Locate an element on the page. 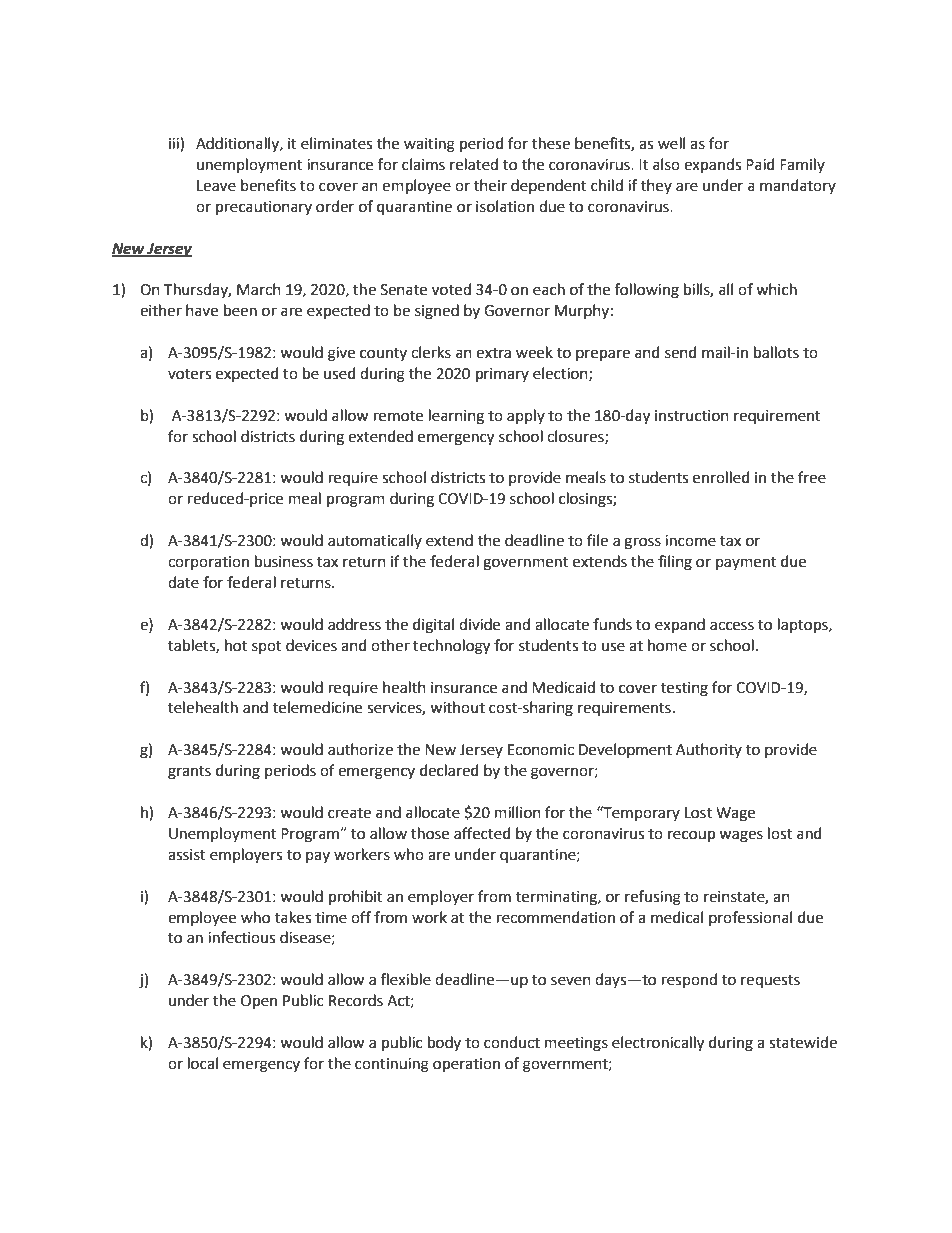  primary is located at coordinates (502, 375).
